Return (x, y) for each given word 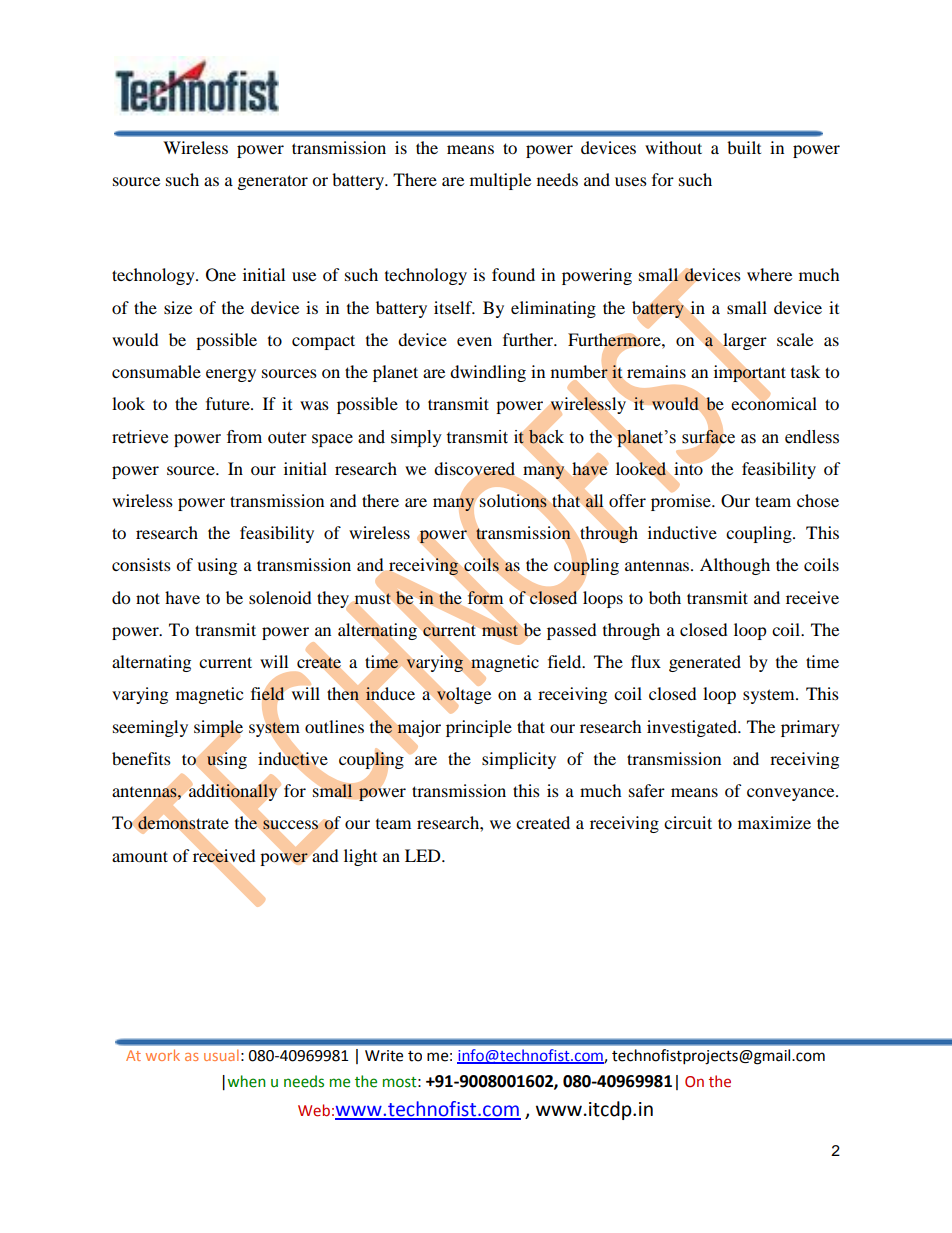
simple (218, 729)
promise (682, 502)
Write (384, 1056)
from (244, 437)
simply (416, 438)
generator (273, 182)
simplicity (519, 760)
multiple (500, 181)
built (744, 147)
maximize (774, 822)
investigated (693, 728)
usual (221, 1055)
